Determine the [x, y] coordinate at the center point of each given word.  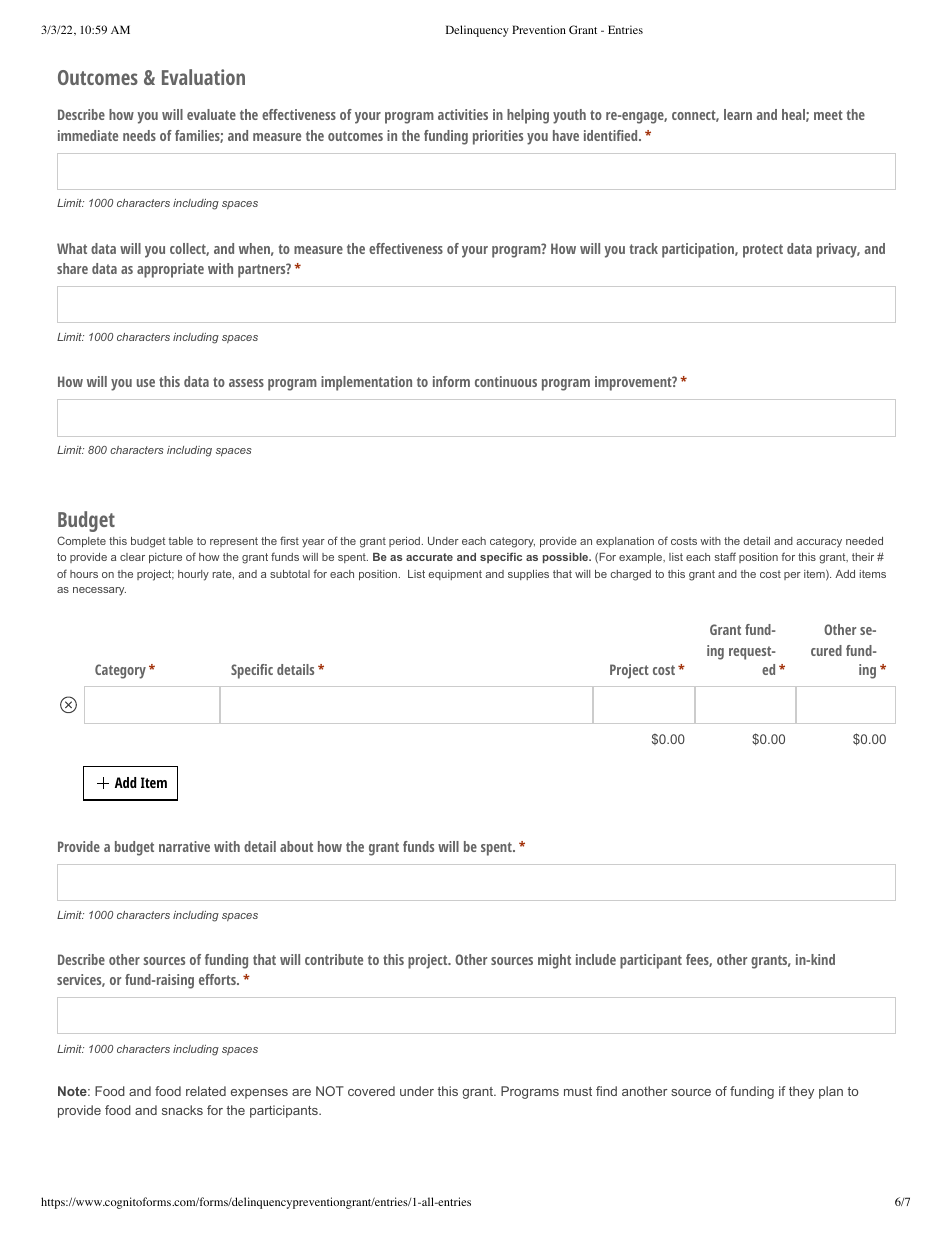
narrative [184, 846]
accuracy [819, 543]
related [206, 1091]
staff [725, 556]
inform [451, 381]
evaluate [211, 114]
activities [463, 114]
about [296, 846]
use [146, 383]
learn [738, 114]
